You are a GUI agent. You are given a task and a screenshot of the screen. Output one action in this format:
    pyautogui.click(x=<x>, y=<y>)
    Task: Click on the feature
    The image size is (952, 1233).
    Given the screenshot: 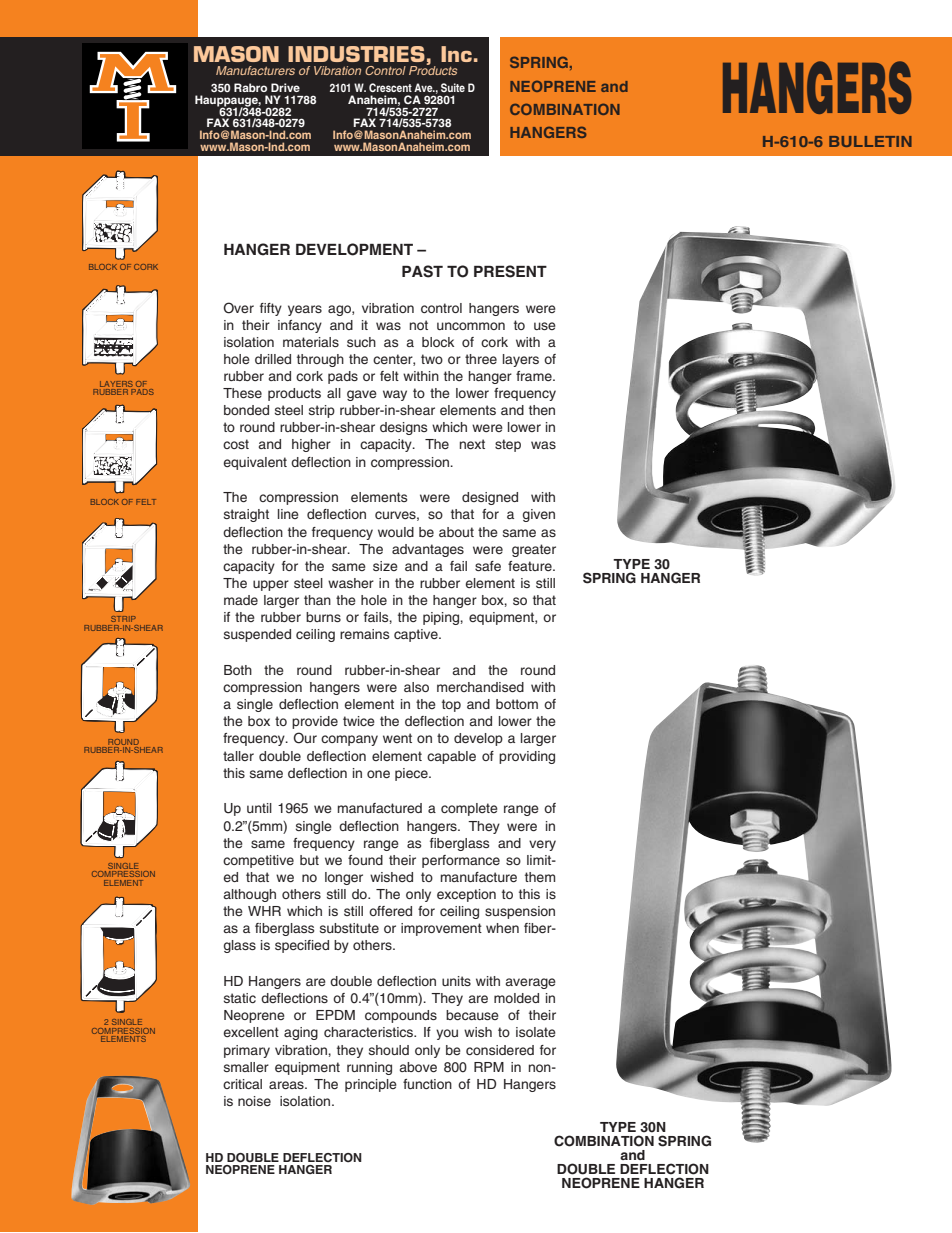 What is the action you would take?
    pyautogui.click(x=531, y=566)
